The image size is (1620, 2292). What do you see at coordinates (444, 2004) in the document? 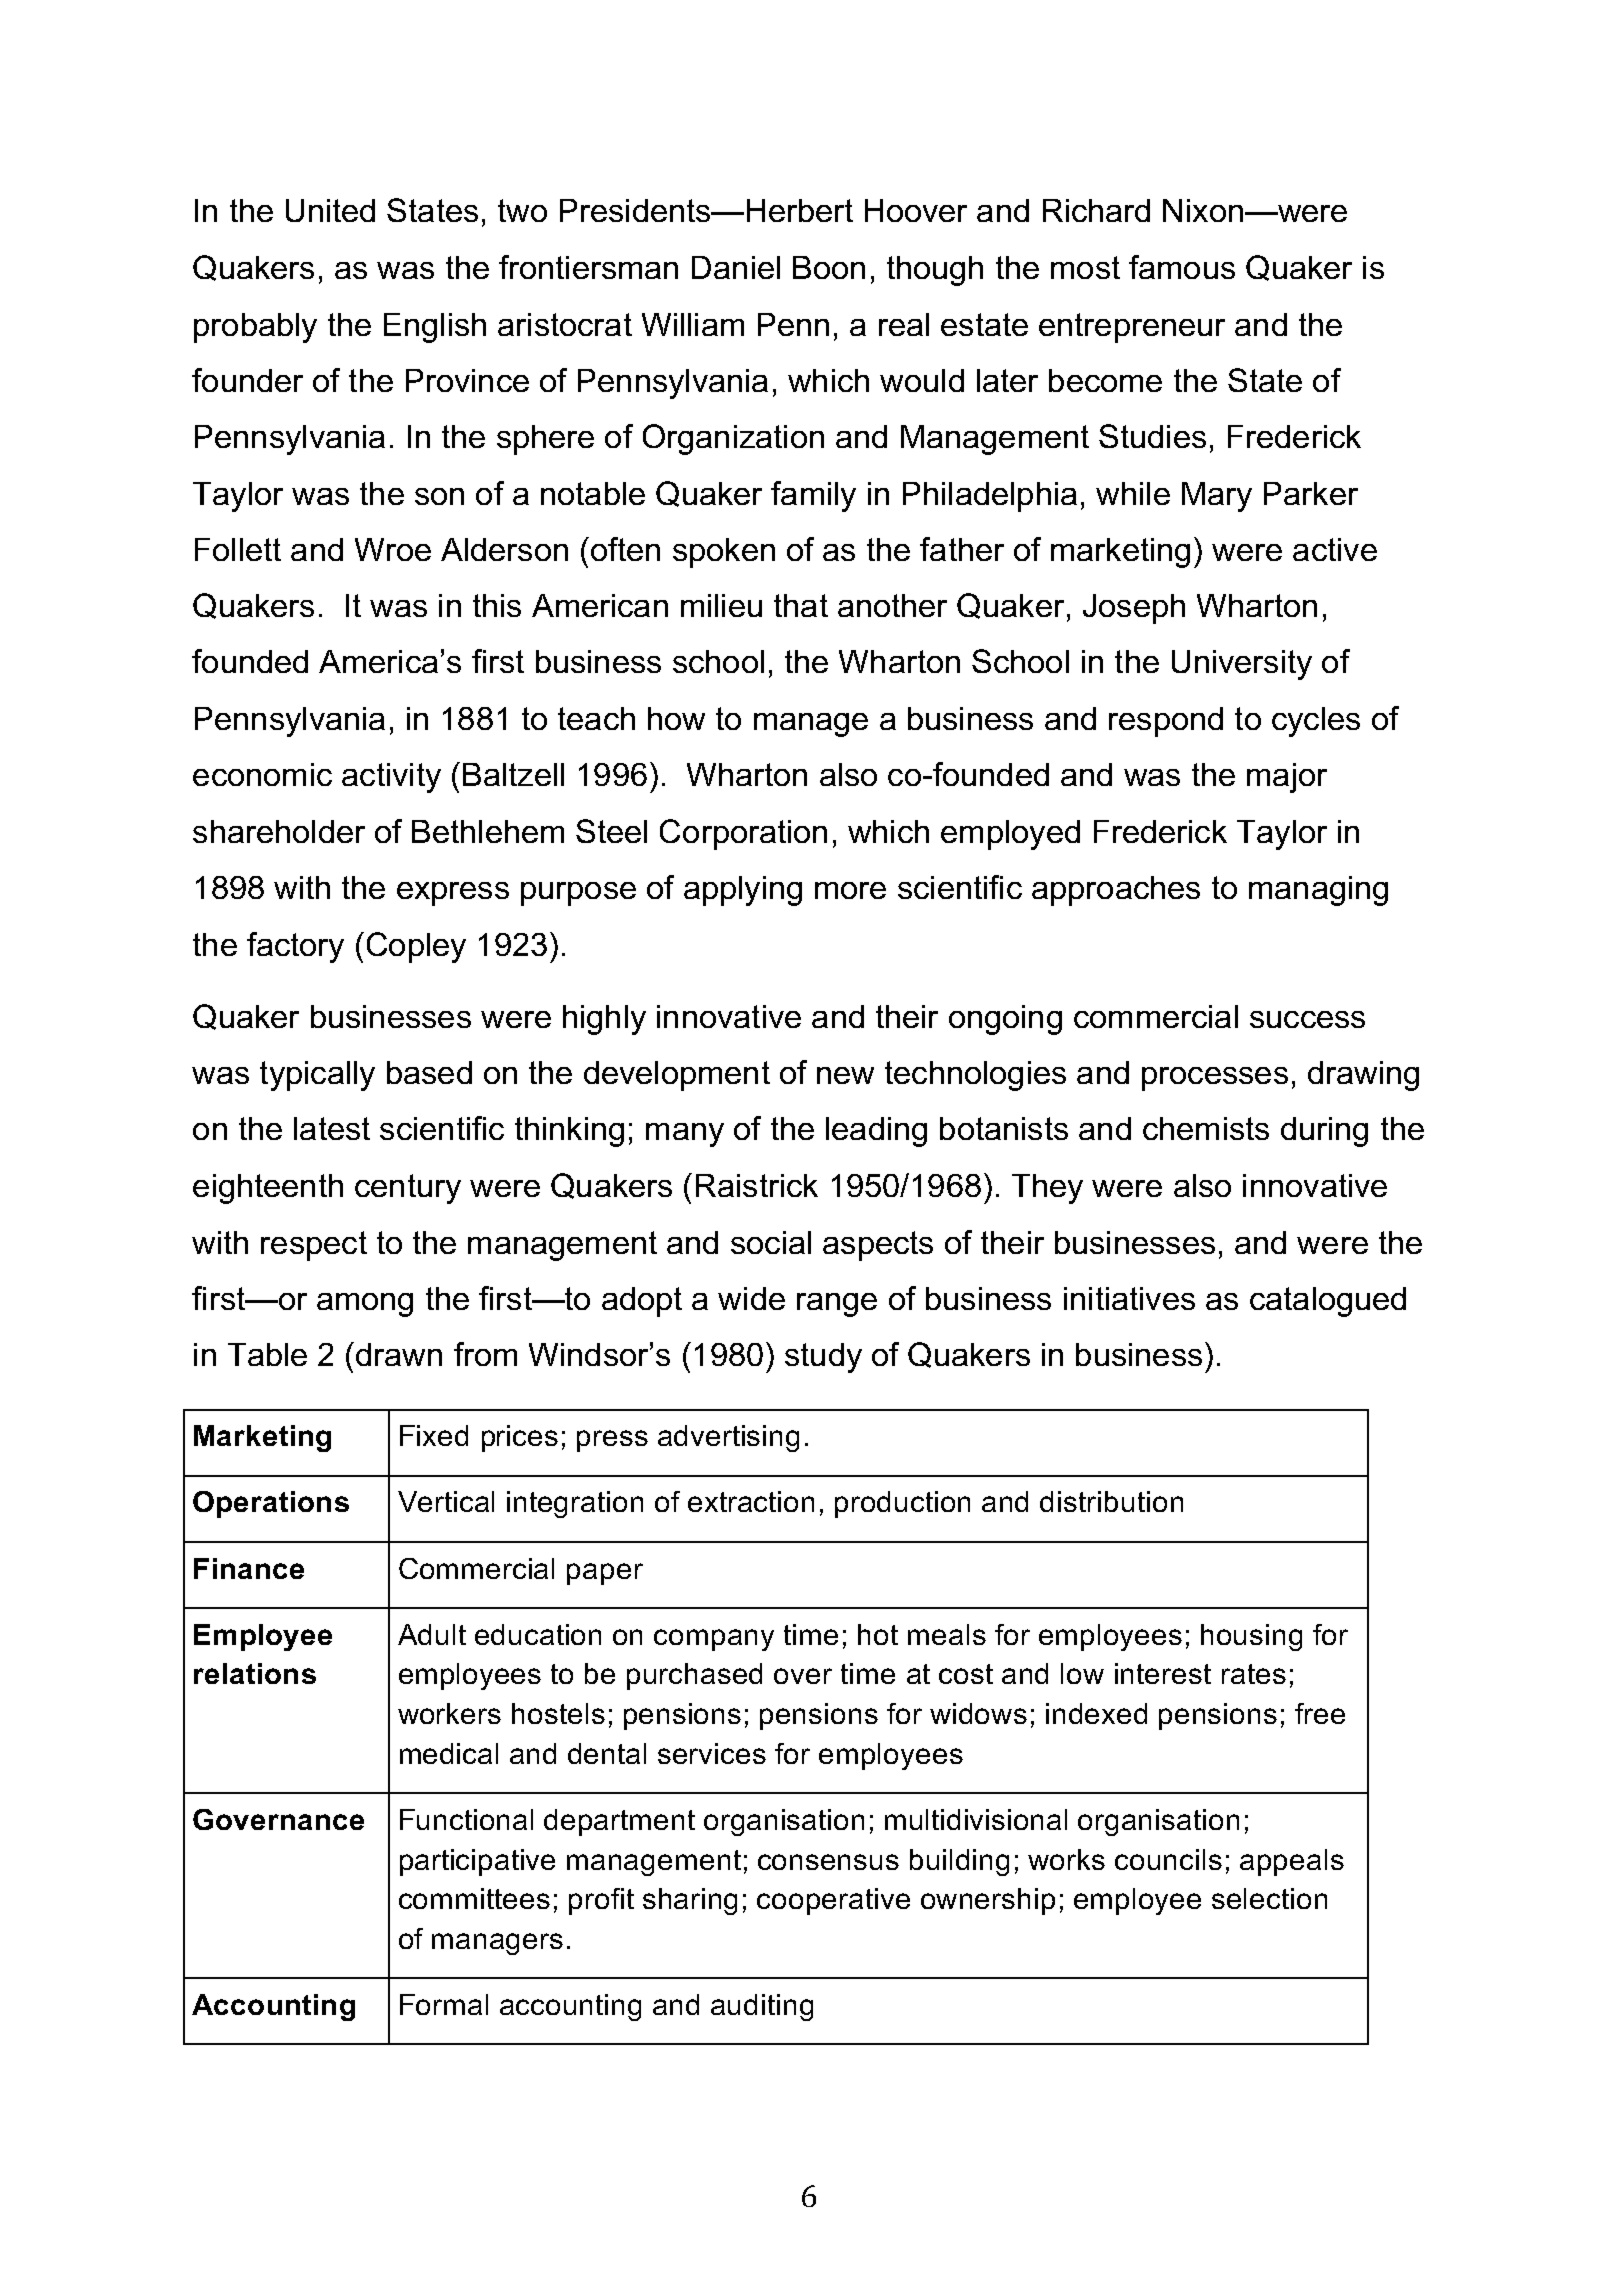
I see `Formal` at bounding box center [444, 2004].
